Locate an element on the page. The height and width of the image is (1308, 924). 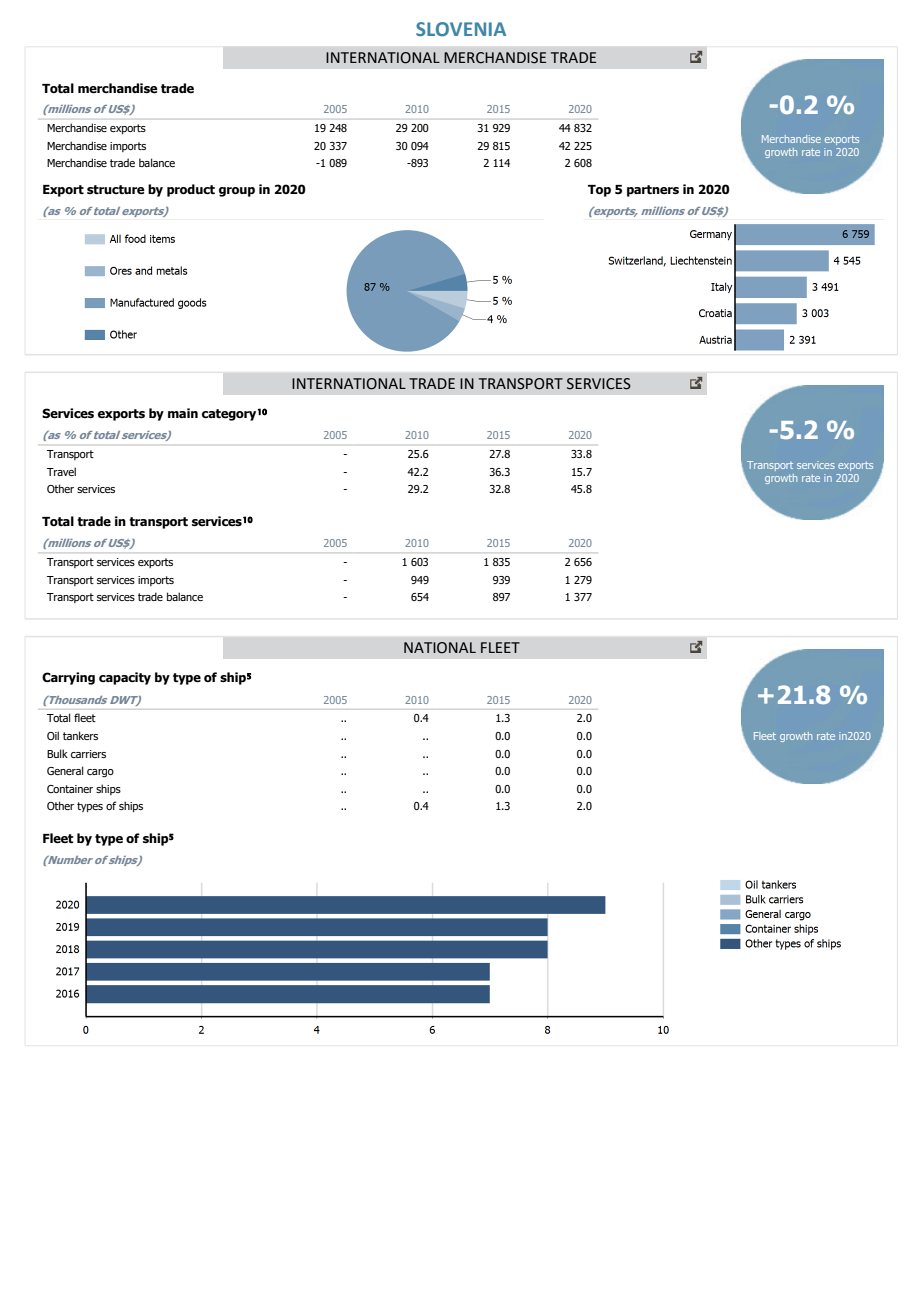
tankers is located at coordinates (80, 735).
